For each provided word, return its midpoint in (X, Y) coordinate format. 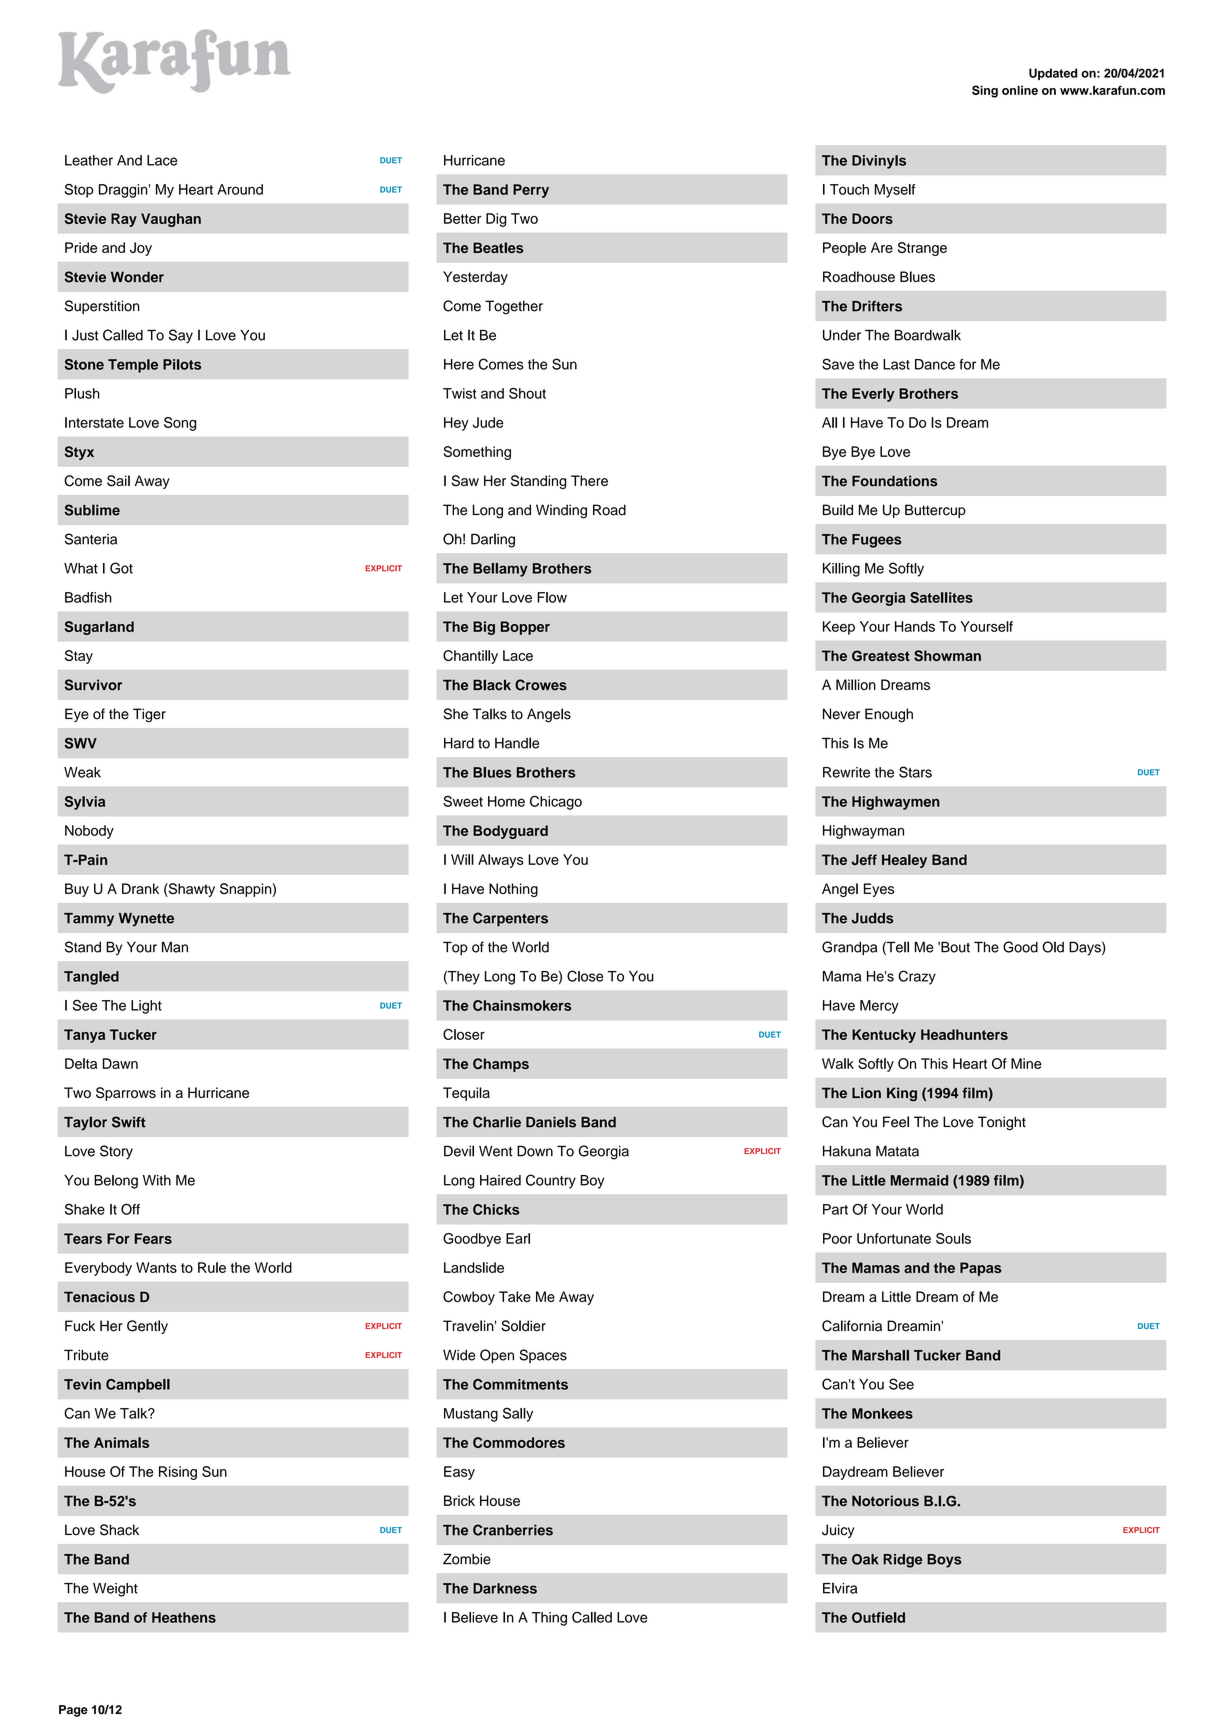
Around (240, 189)
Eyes (879, 890)
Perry (531, 191)
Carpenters (510, 919)
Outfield (878, 1617)
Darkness (505, 1588)
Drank (140, 888)
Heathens (184, 1617)
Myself (895, 191)
